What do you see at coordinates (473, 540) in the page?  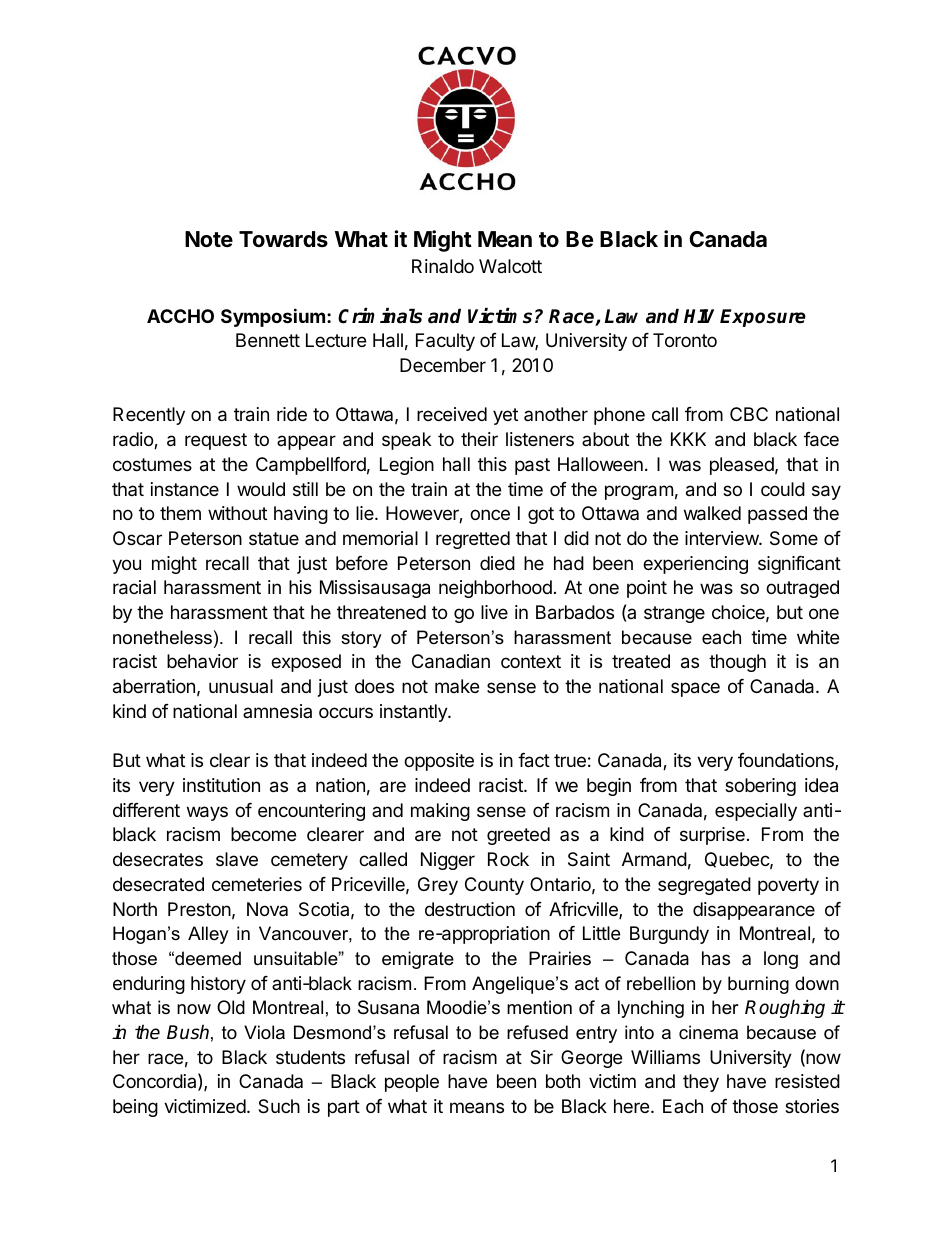 I see `regretted` at bounding box center [473, 540].
